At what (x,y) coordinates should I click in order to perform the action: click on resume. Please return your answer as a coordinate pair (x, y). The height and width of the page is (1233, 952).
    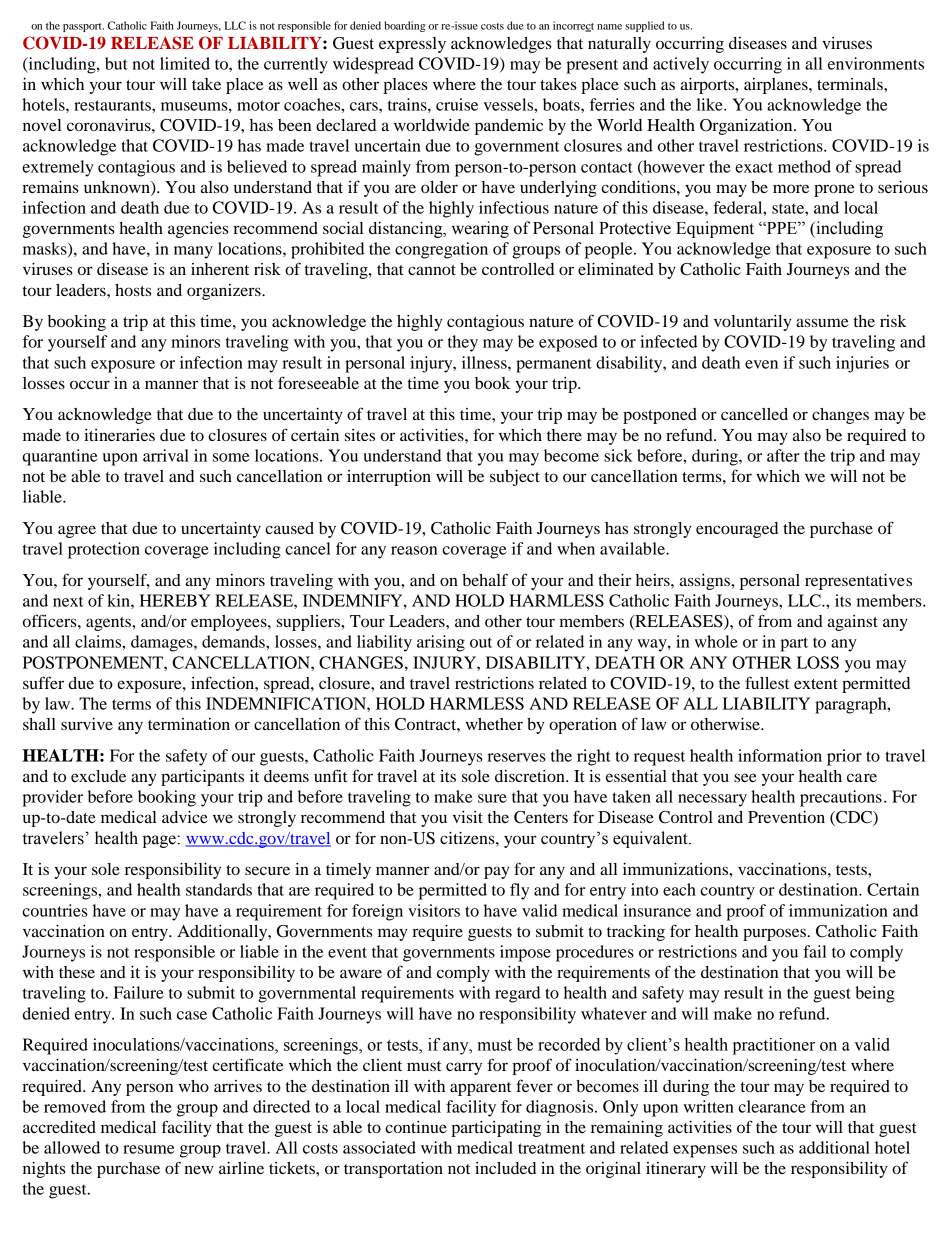
    Looking at the image, I should click on (148, 1149).
